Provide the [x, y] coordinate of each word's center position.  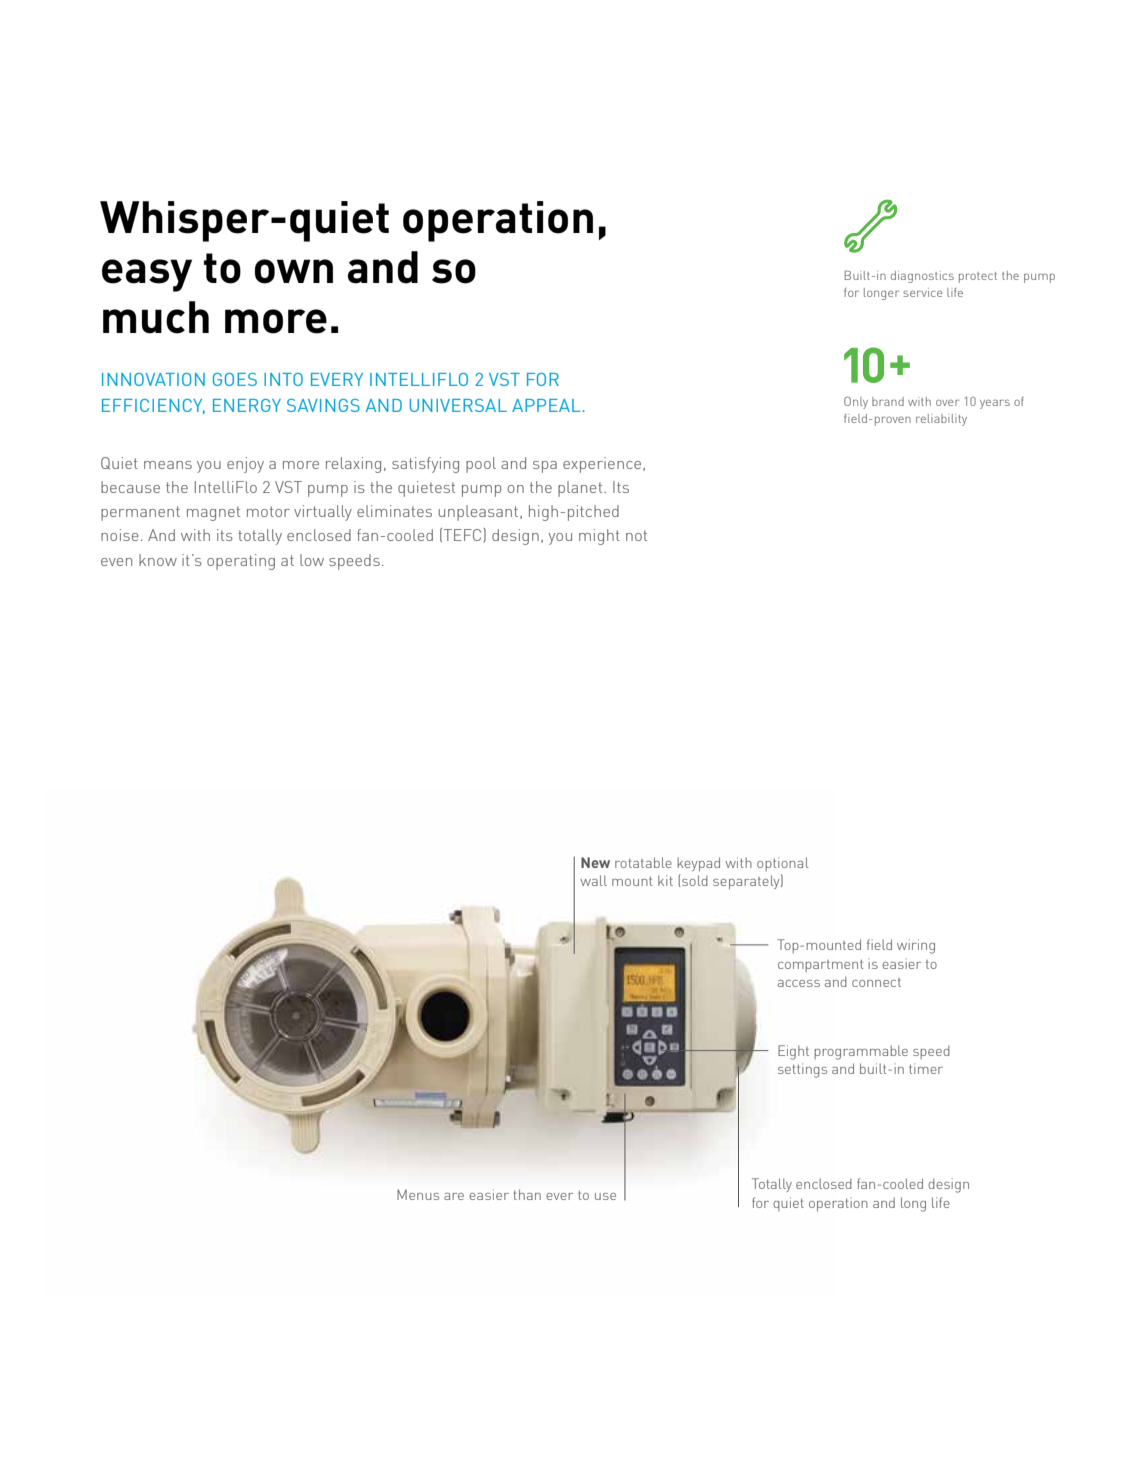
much [156, 317]
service [923, 292]
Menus [418, 1194]
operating [241, 562]
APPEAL [547, 405]
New [595, 862]
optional [783, 864]
